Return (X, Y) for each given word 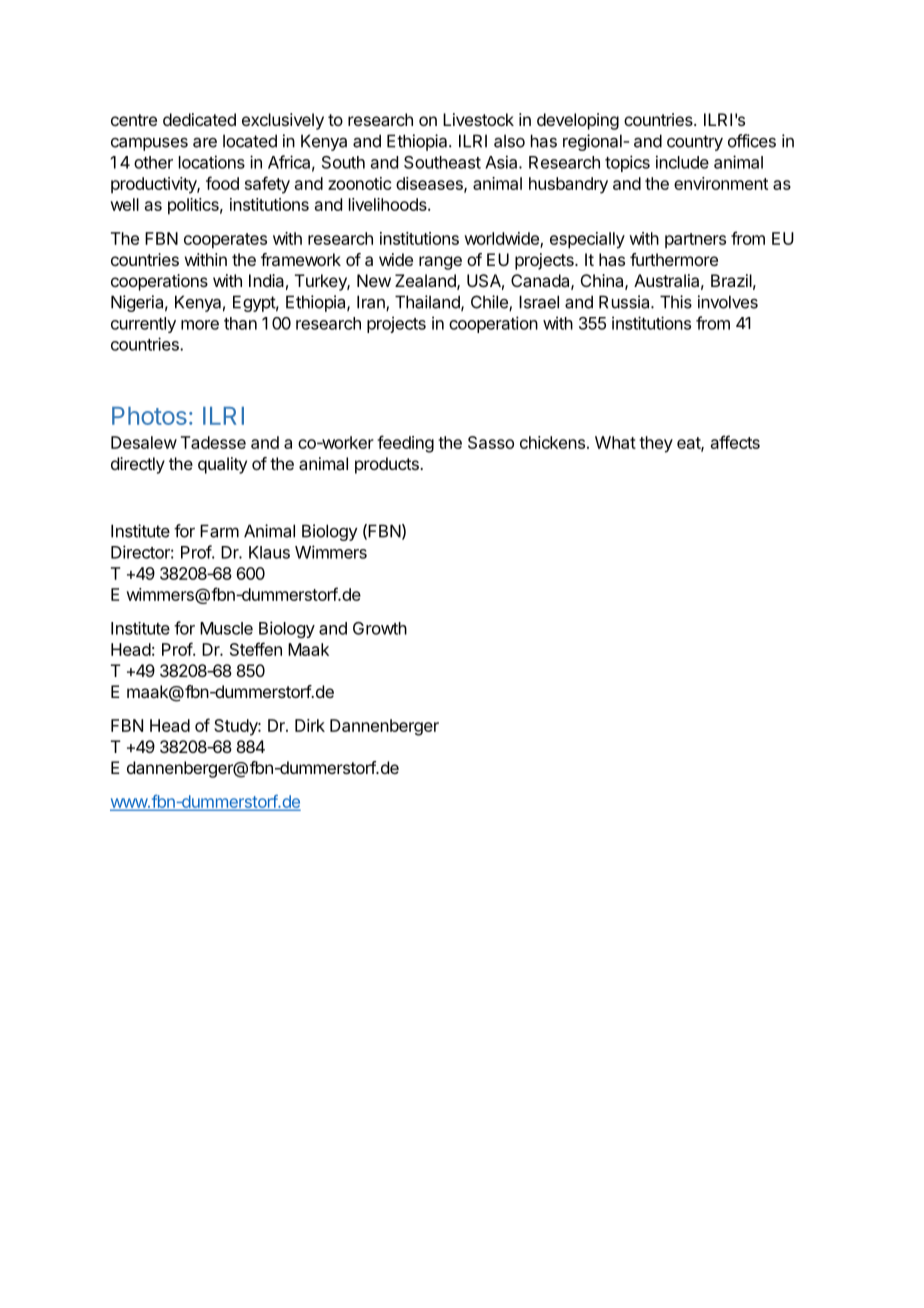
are (205, 142)
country (695, 143)
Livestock (478, 119)
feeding (405, 444)
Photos (149, 416)
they (656, 444)
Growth (380, 628)
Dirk (310, 725)
